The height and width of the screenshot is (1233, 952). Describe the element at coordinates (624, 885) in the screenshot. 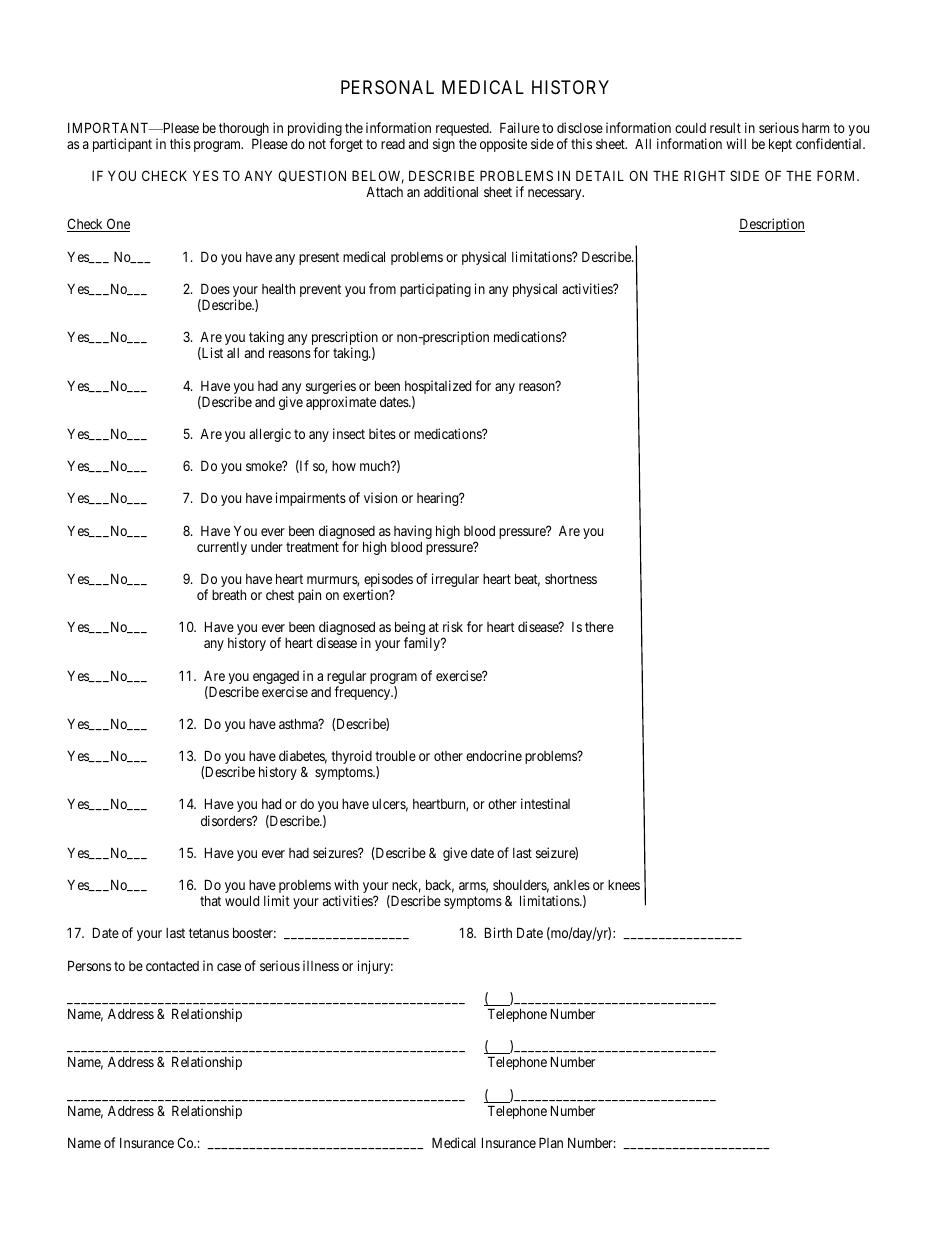

I see `knees` at that location.
